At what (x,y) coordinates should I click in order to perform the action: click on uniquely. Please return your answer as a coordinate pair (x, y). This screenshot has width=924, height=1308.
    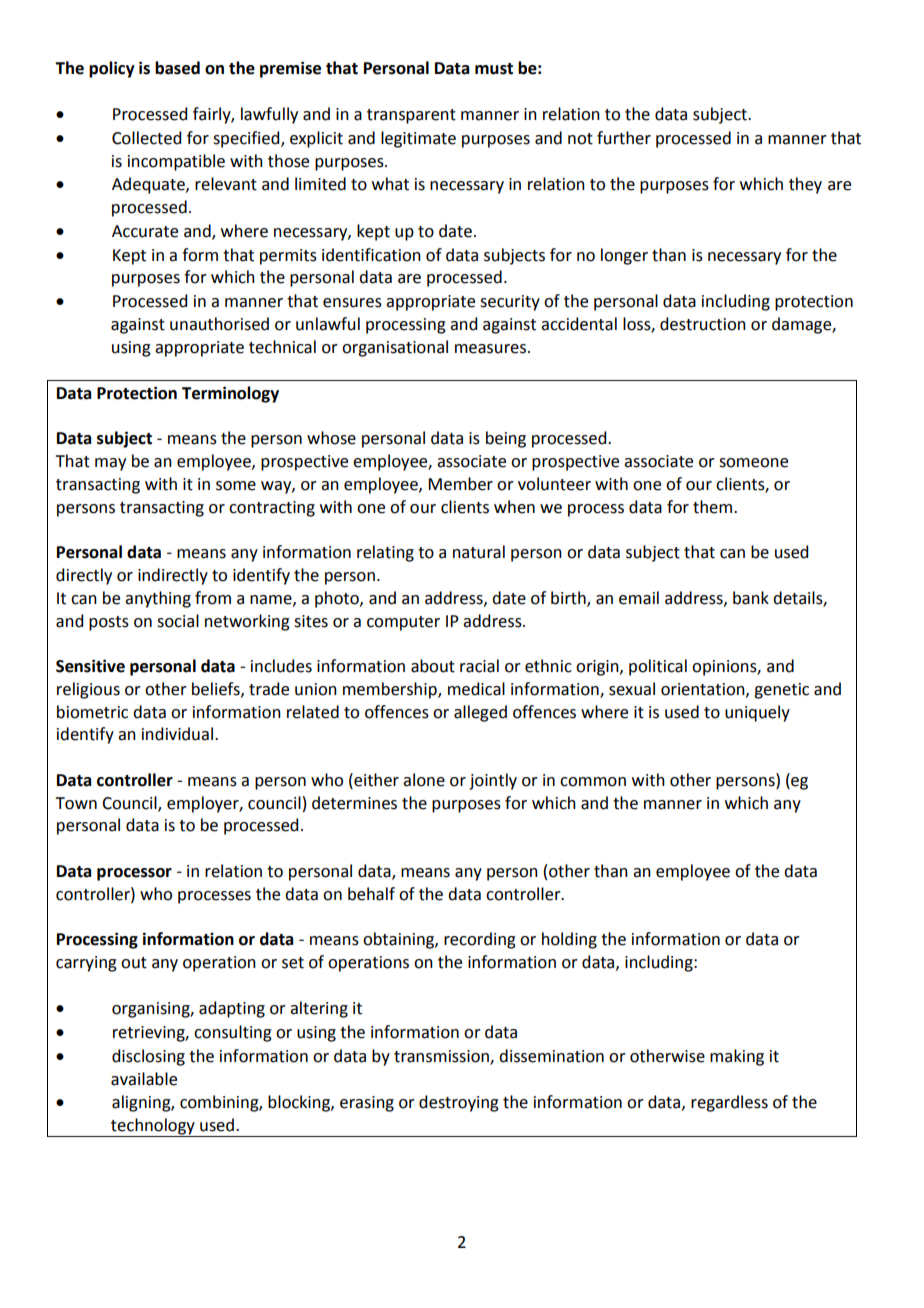
    Looking at the image, I should click on (757, 713).
